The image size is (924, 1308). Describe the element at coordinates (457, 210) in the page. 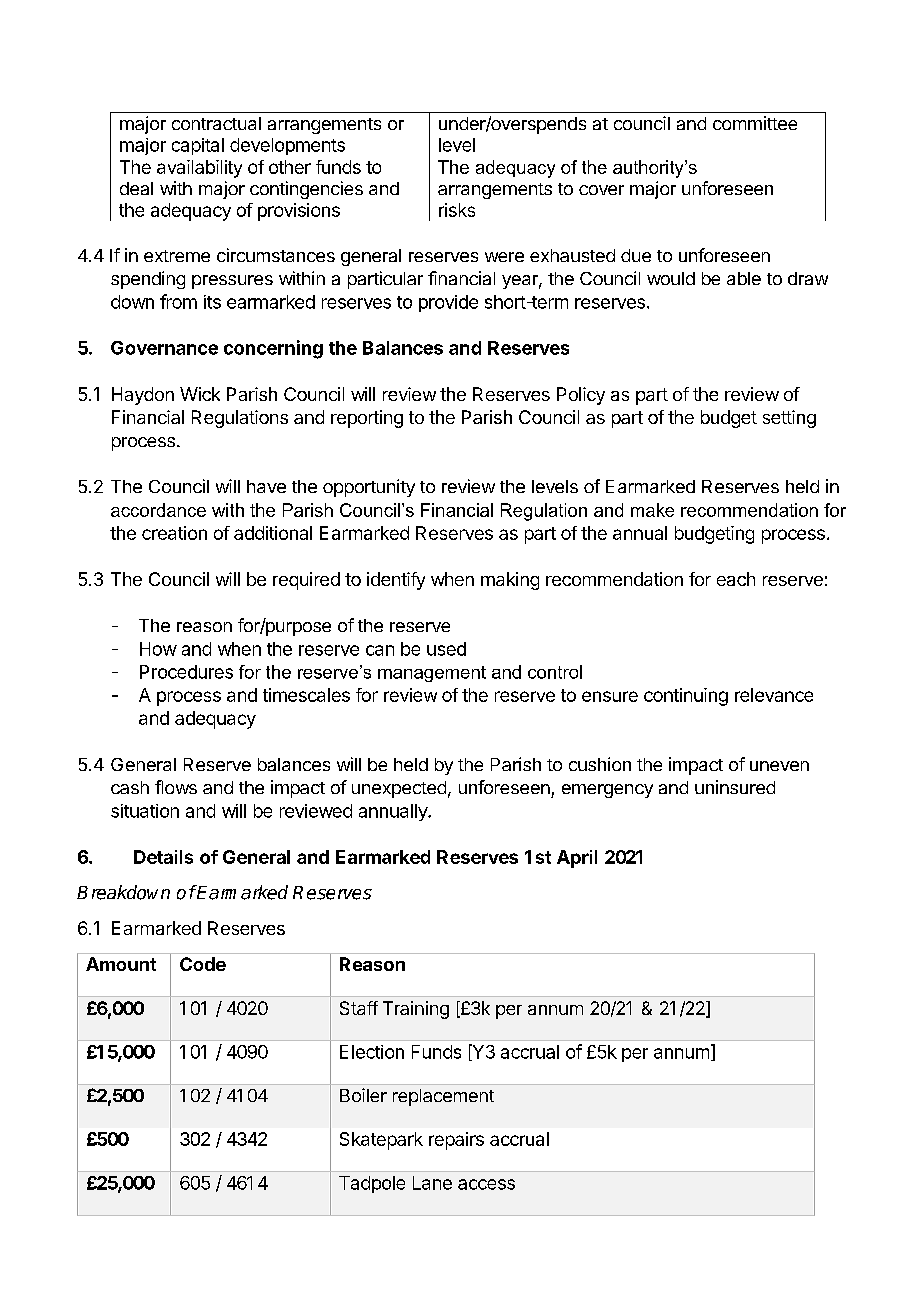

I see `risks` at that location.
